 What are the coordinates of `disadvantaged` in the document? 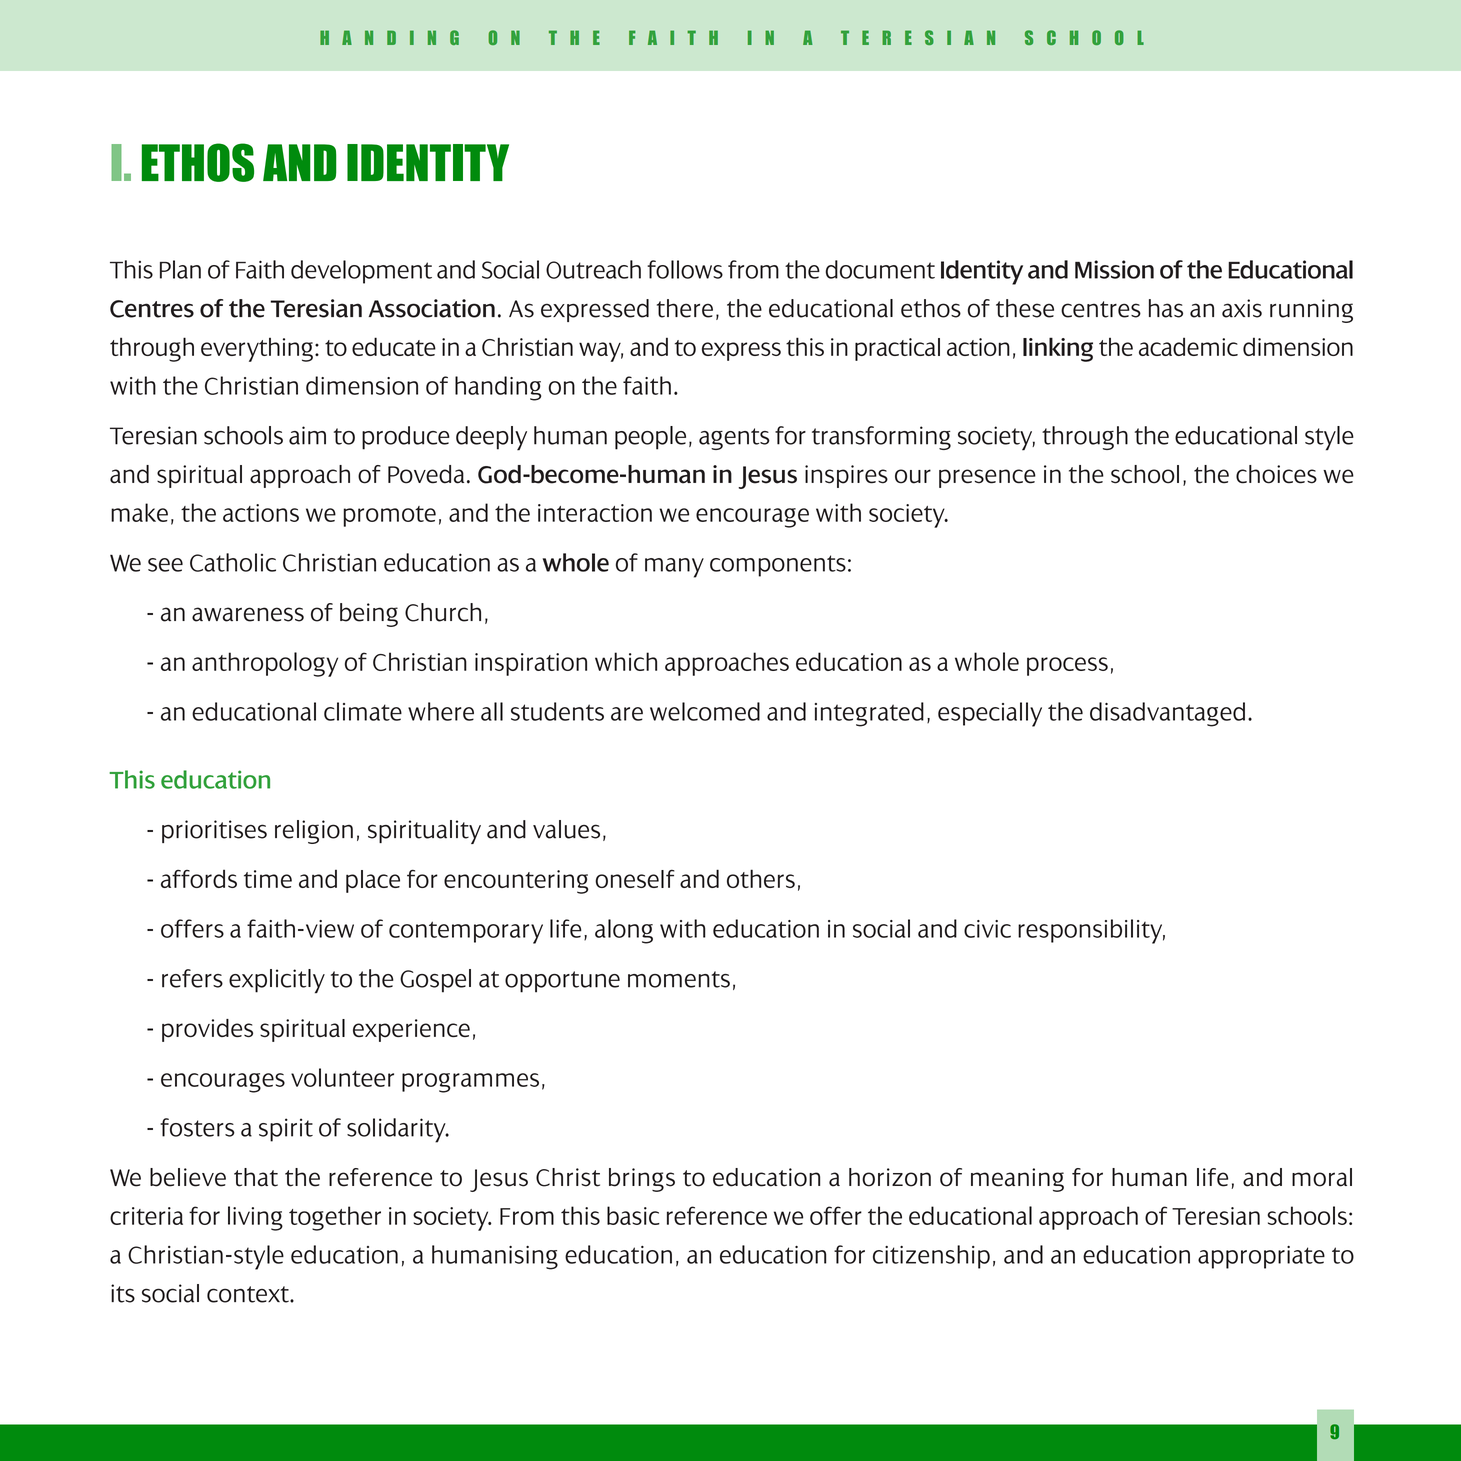 It's located at (1167, 714).
